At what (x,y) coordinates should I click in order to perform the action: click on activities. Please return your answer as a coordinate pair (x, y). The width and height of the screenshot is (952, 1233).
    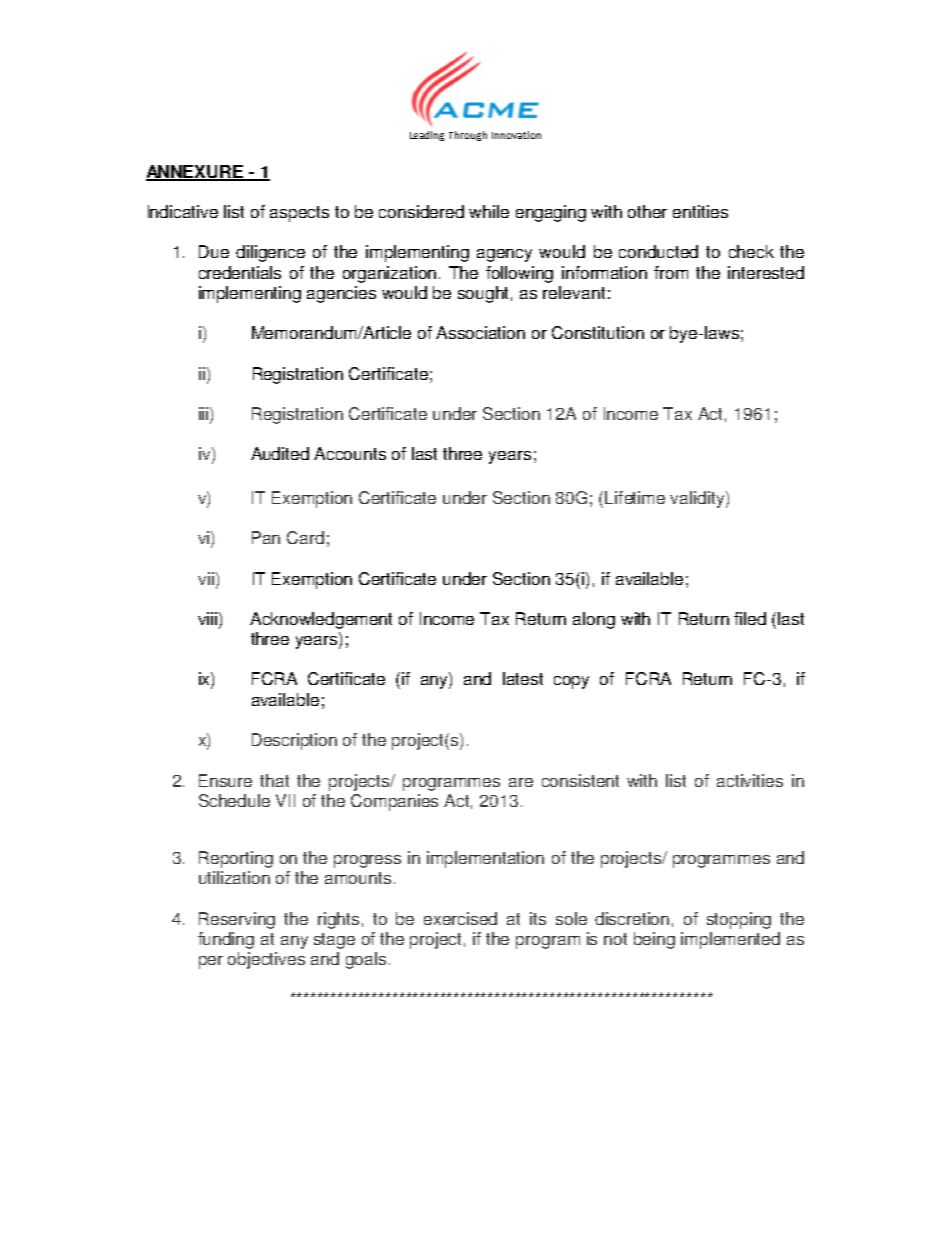
    Looking at the image, I should click on (750, 780).
